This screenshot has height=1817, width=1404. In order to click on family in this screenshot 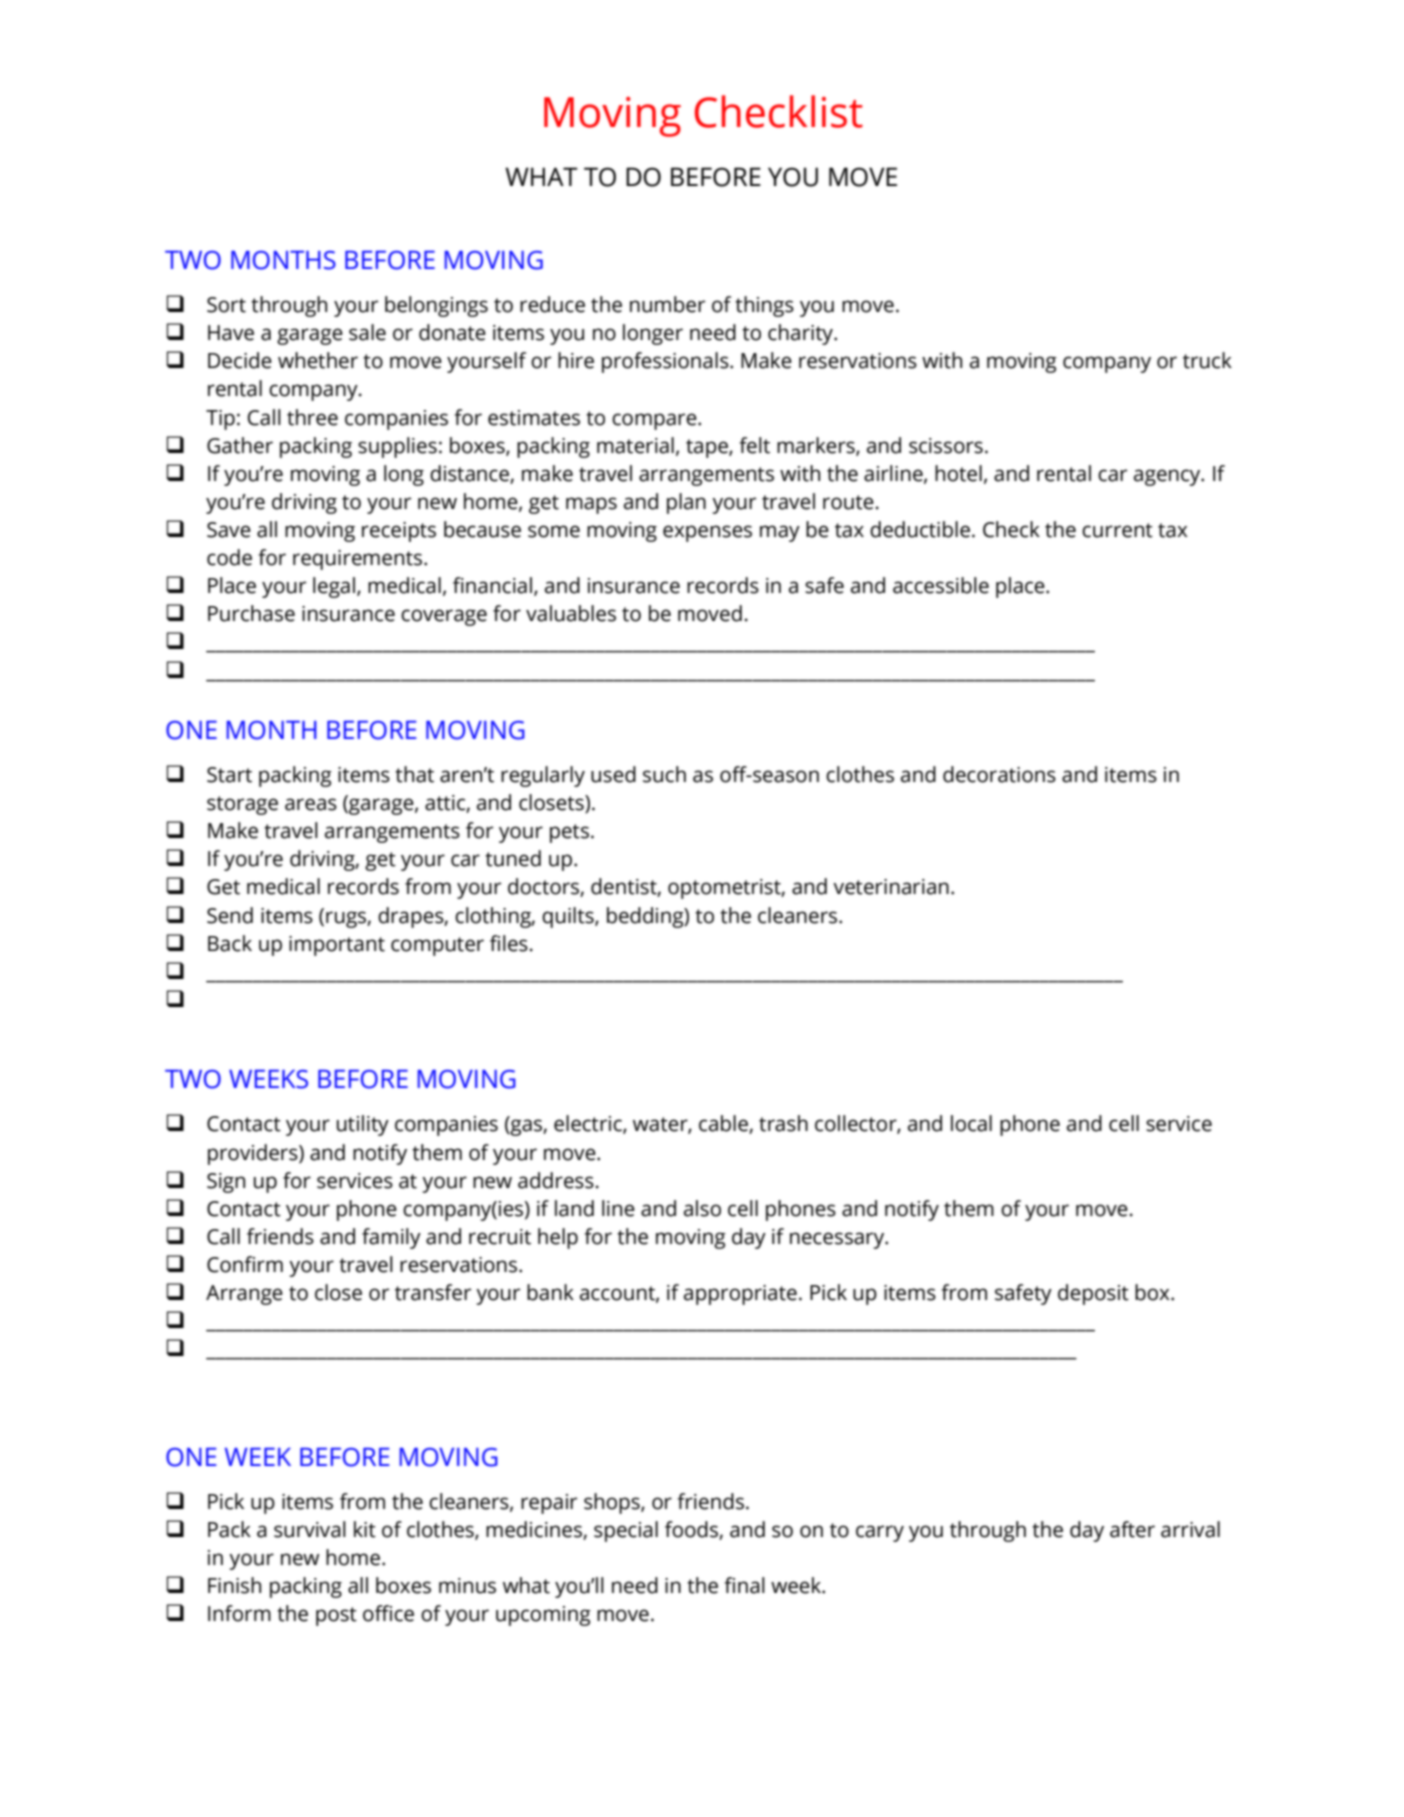, I will do `click(391, 1238)`.
